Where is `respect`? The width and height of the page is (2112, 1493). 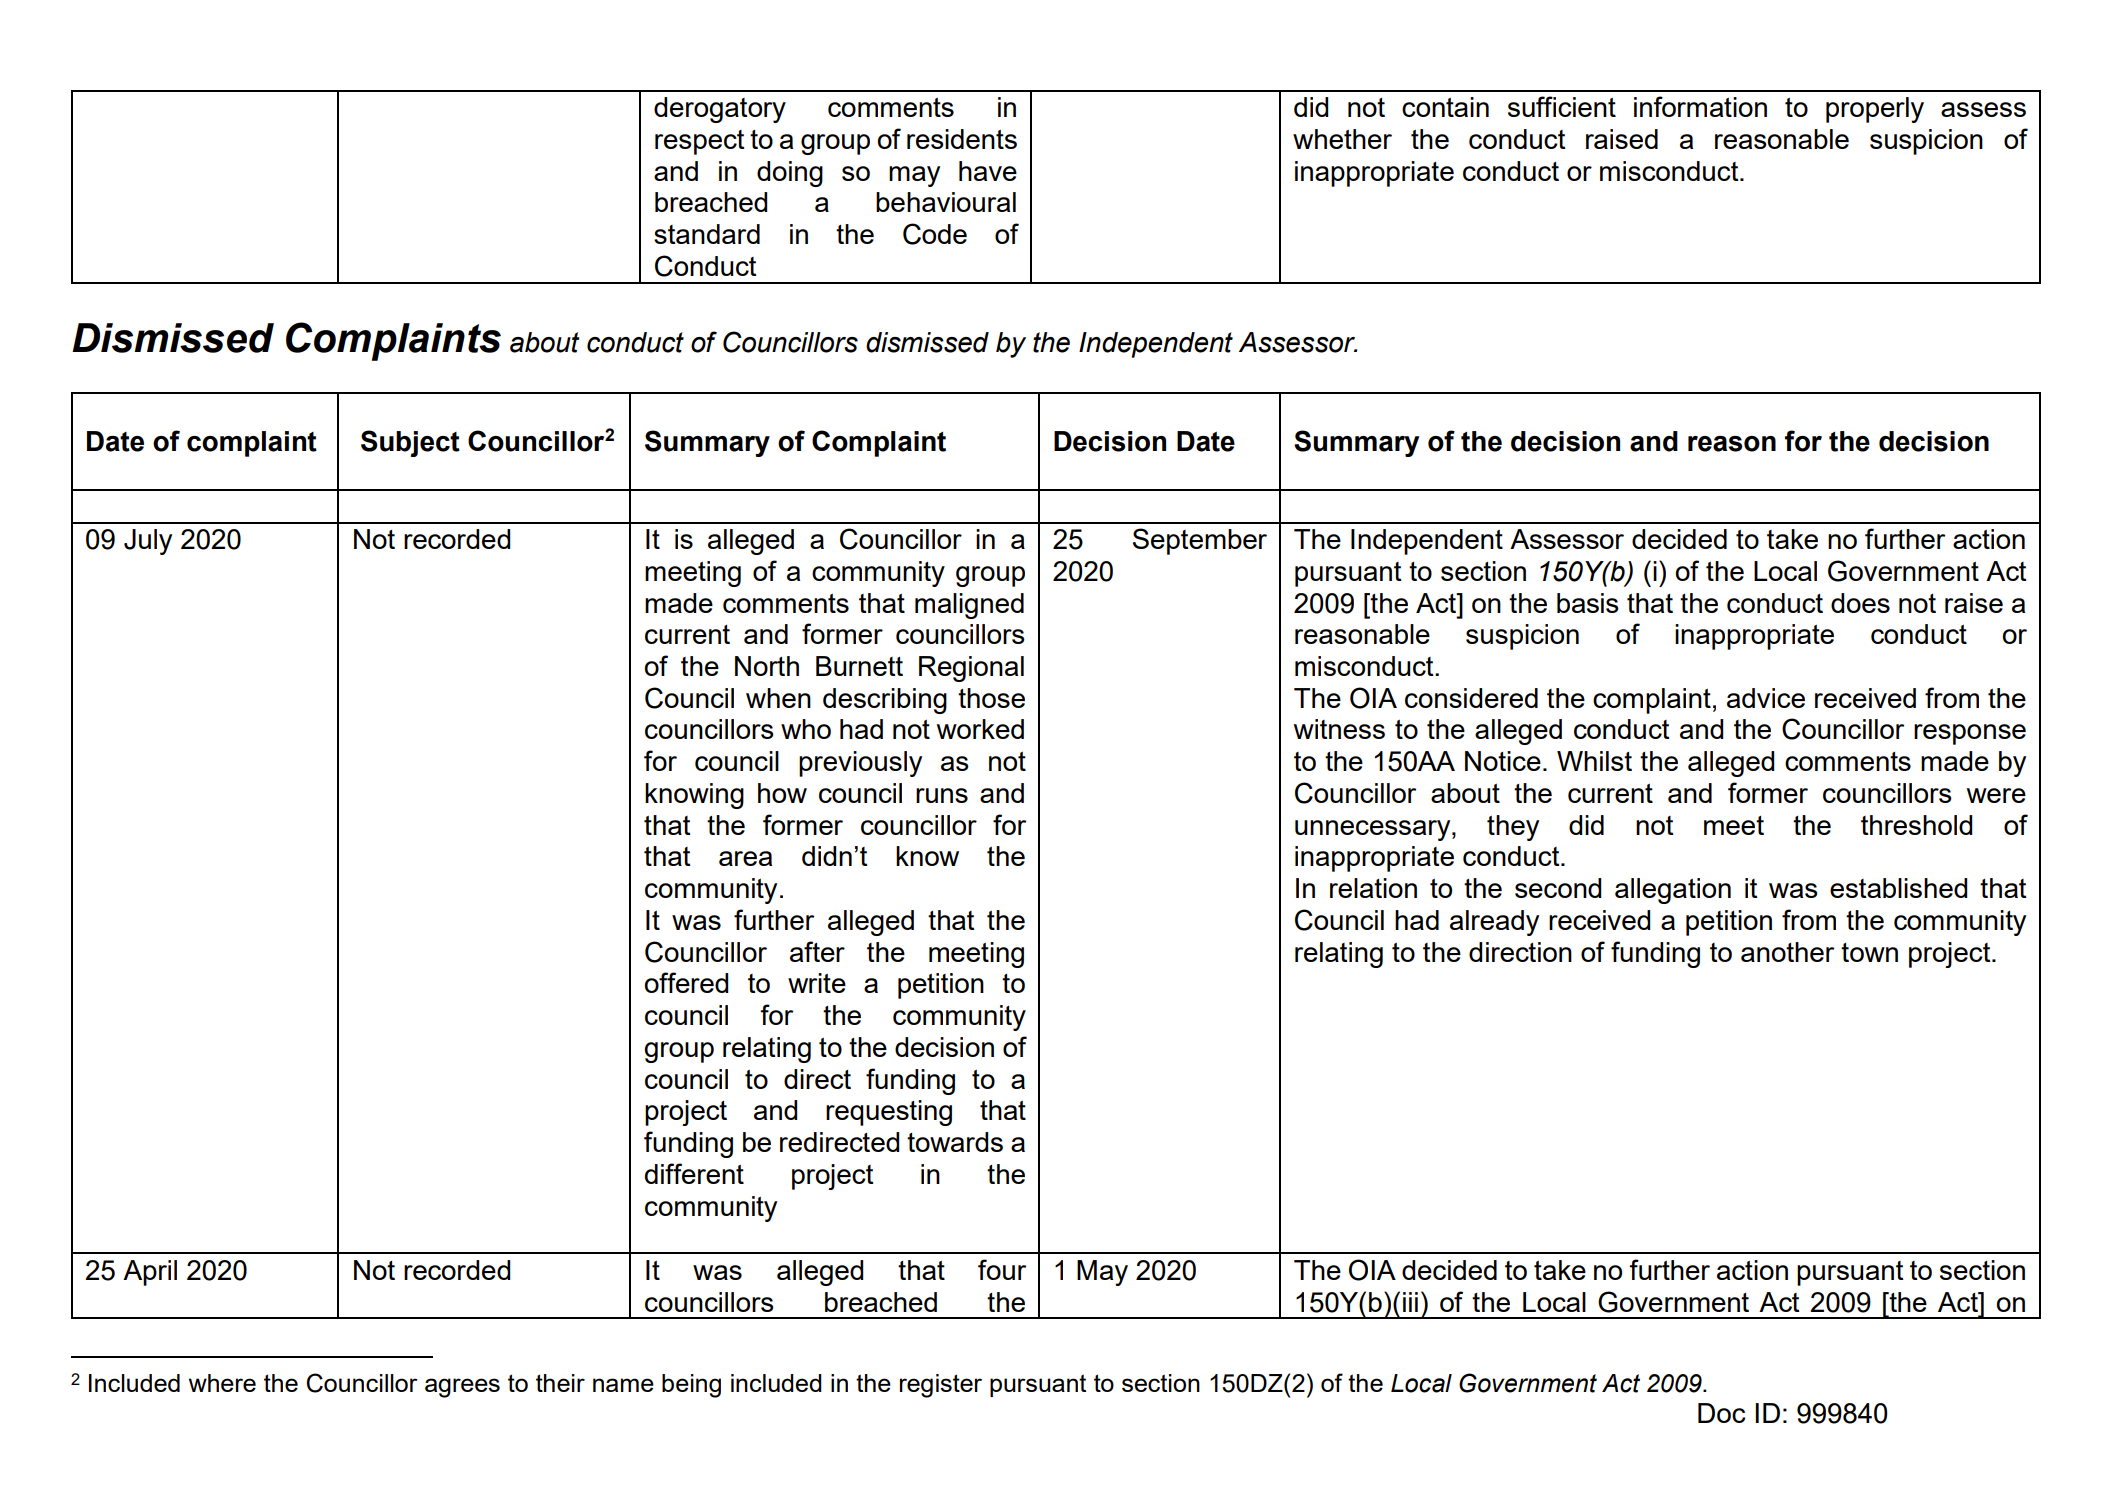 respect is located at coordinates (700, 142).
